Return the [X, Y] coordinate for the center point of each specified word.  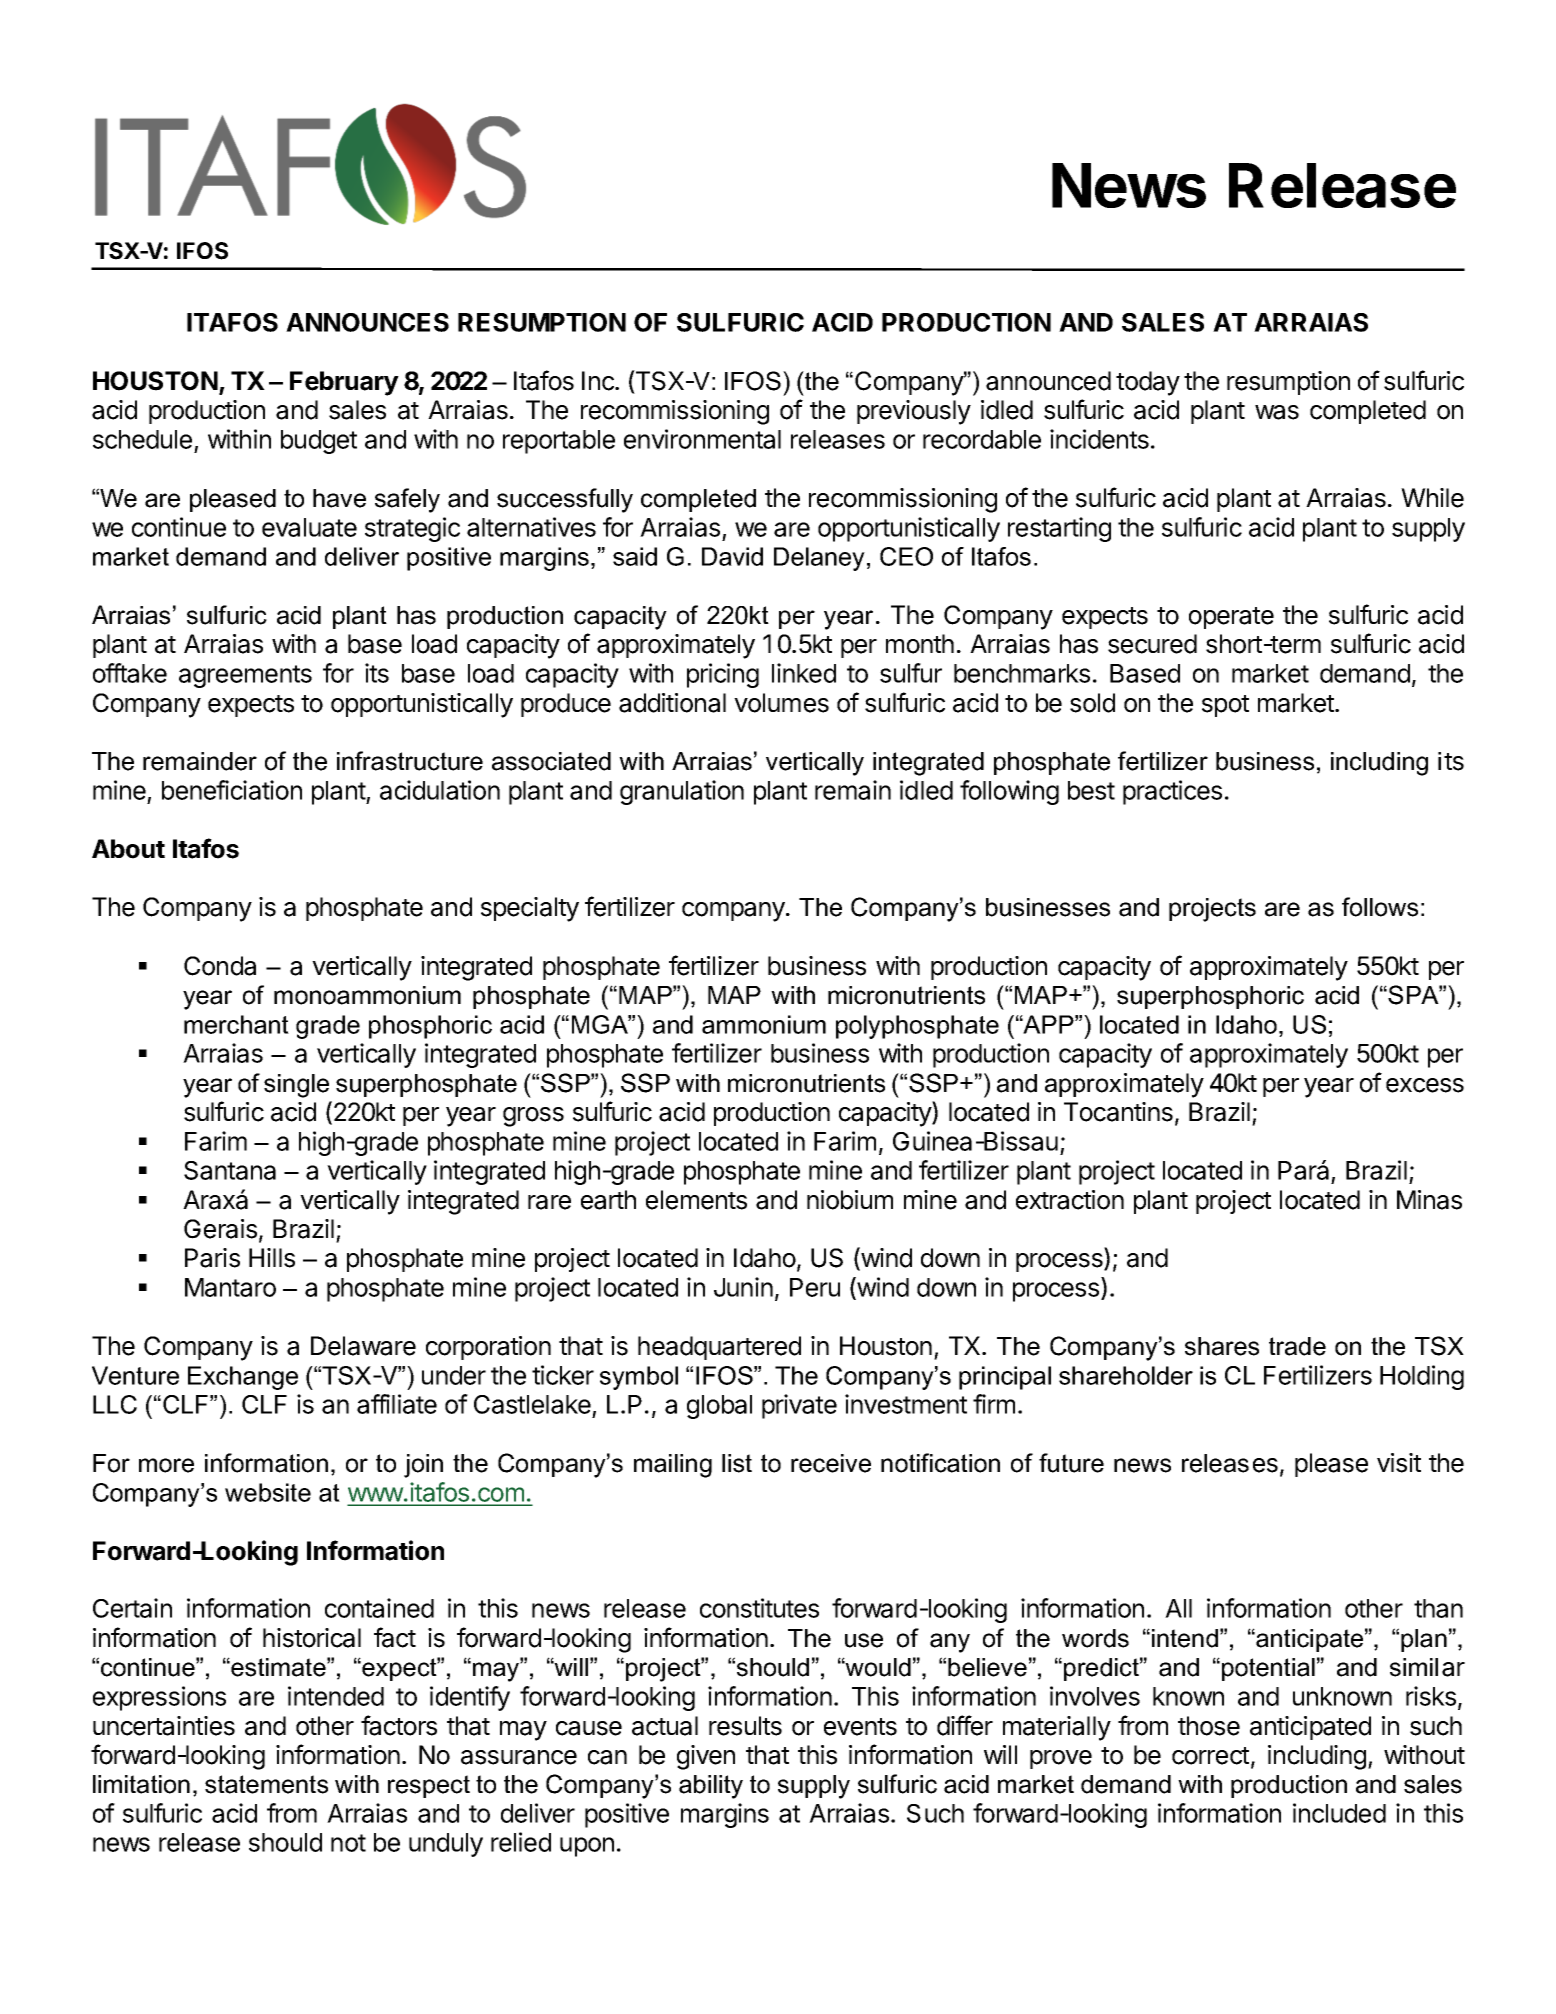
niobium [850, 1200]
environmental [702, 439]
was [1277, 412]
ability [711, 1787]
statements [266, 1784]
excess [1425, 1085]
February [344, 383]
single [296, 1086]
